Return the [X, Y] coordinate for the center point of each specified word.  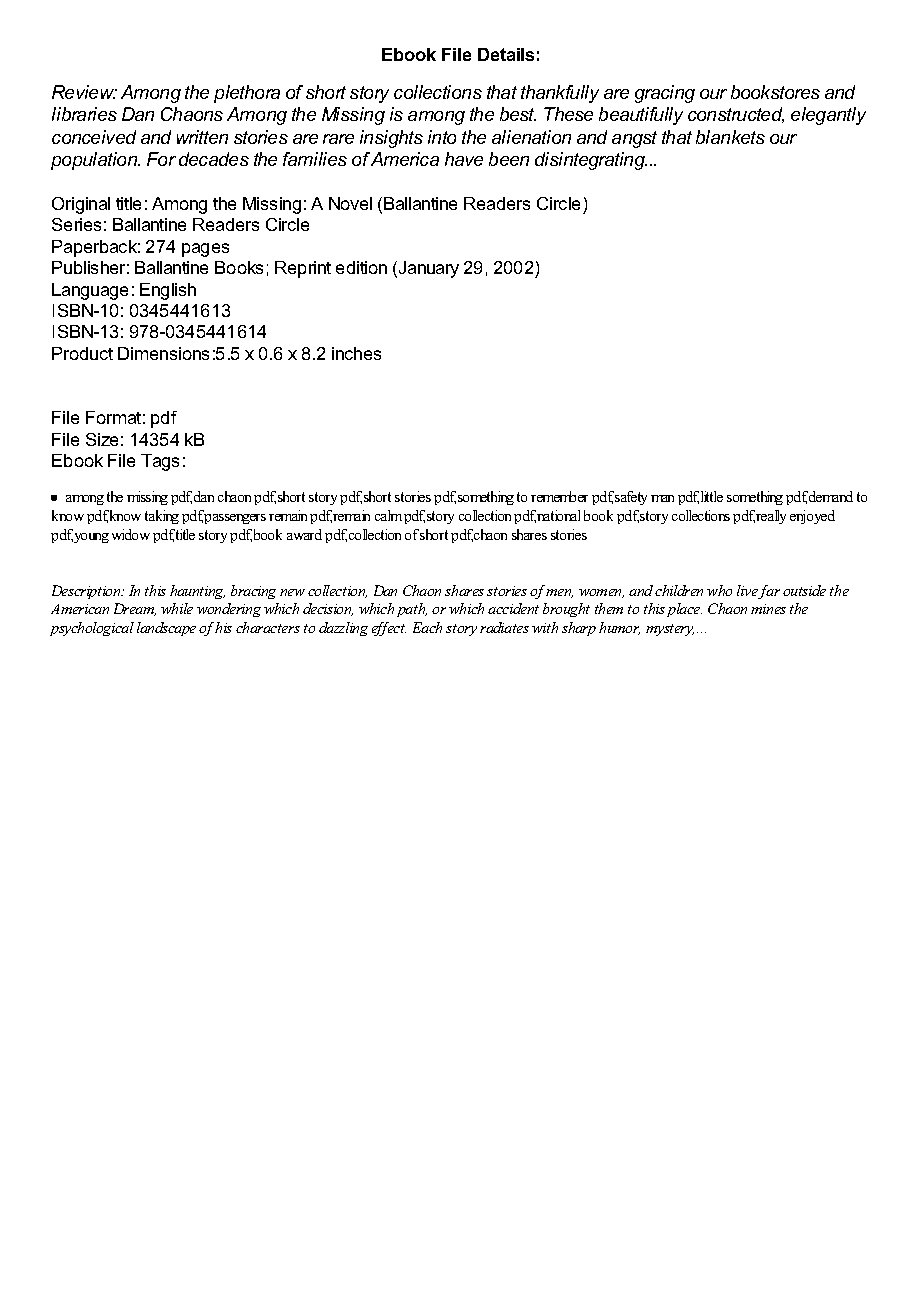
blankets [730, 137]
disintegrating [591, 161]
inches [356, 353]
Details [506, 54]
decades [214, 159]
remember [559, 496]
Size [102, 439]
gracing [665, 94]
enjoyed [812, 517]
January [427, 269]
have [464, 159]
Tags [160, 462]
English [168, 291]
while [177, 608]
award [304, 534]
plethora [247, 94]
